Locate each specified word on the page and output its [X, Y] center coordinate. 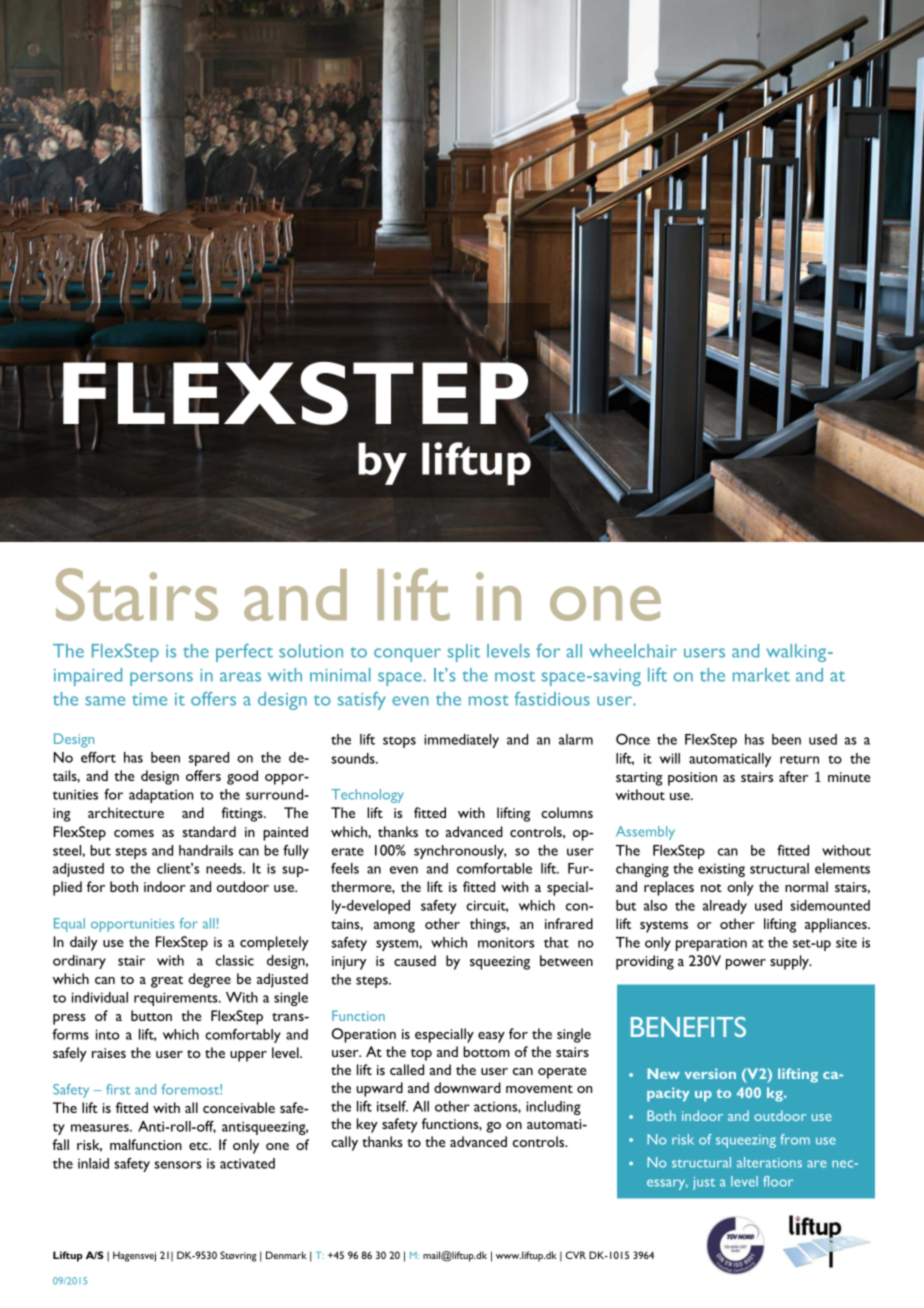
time [149, 699]
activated [247, 1163]
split [464, 653]
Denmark [286, 1255]
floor [778, 1181]
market [761, 675]
